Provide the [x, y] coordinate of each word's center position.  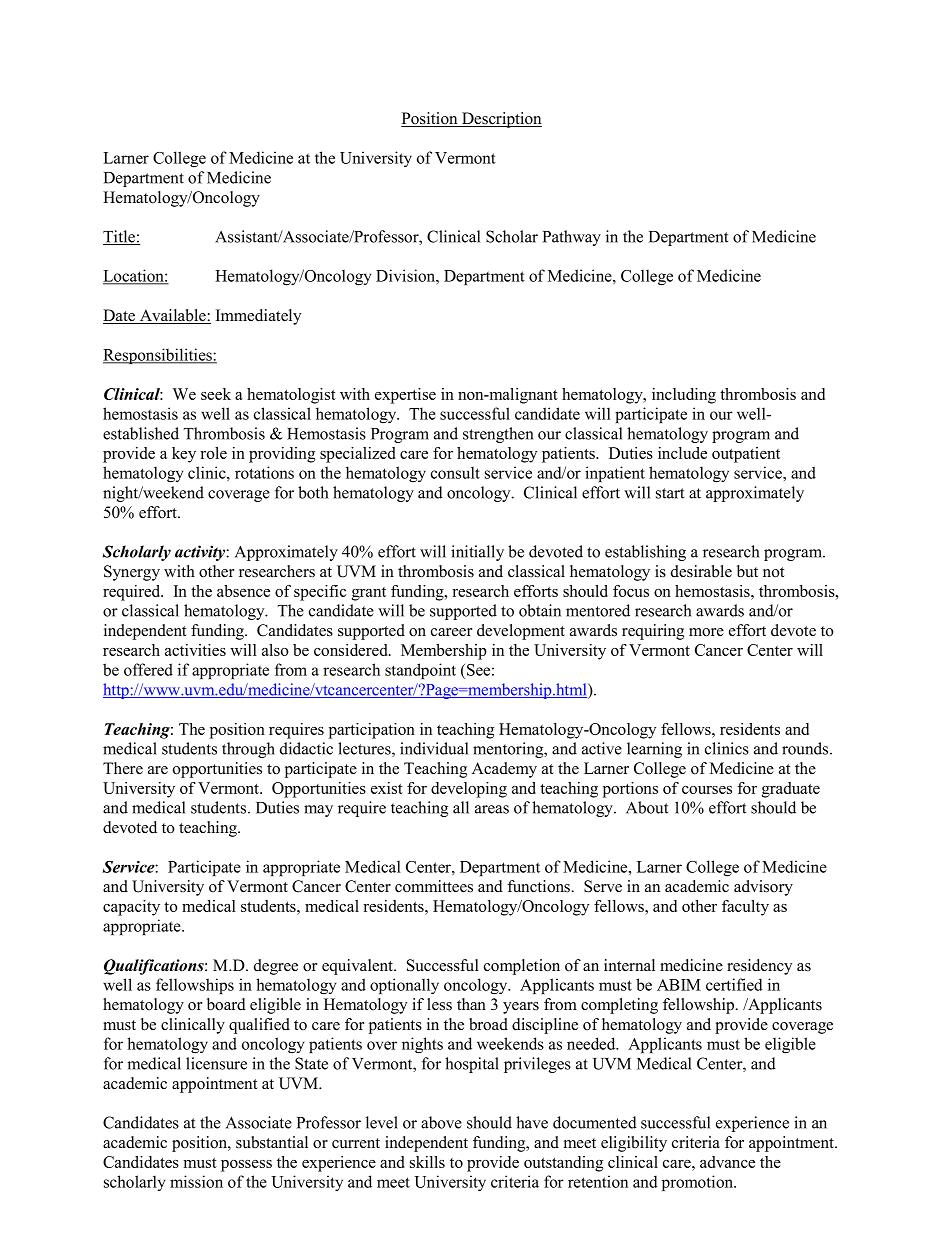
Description [501, 120]
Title [120, 237]
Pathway [572, 238]
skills [427, 1162]
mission [196, 1181]
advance [727, 1162]
